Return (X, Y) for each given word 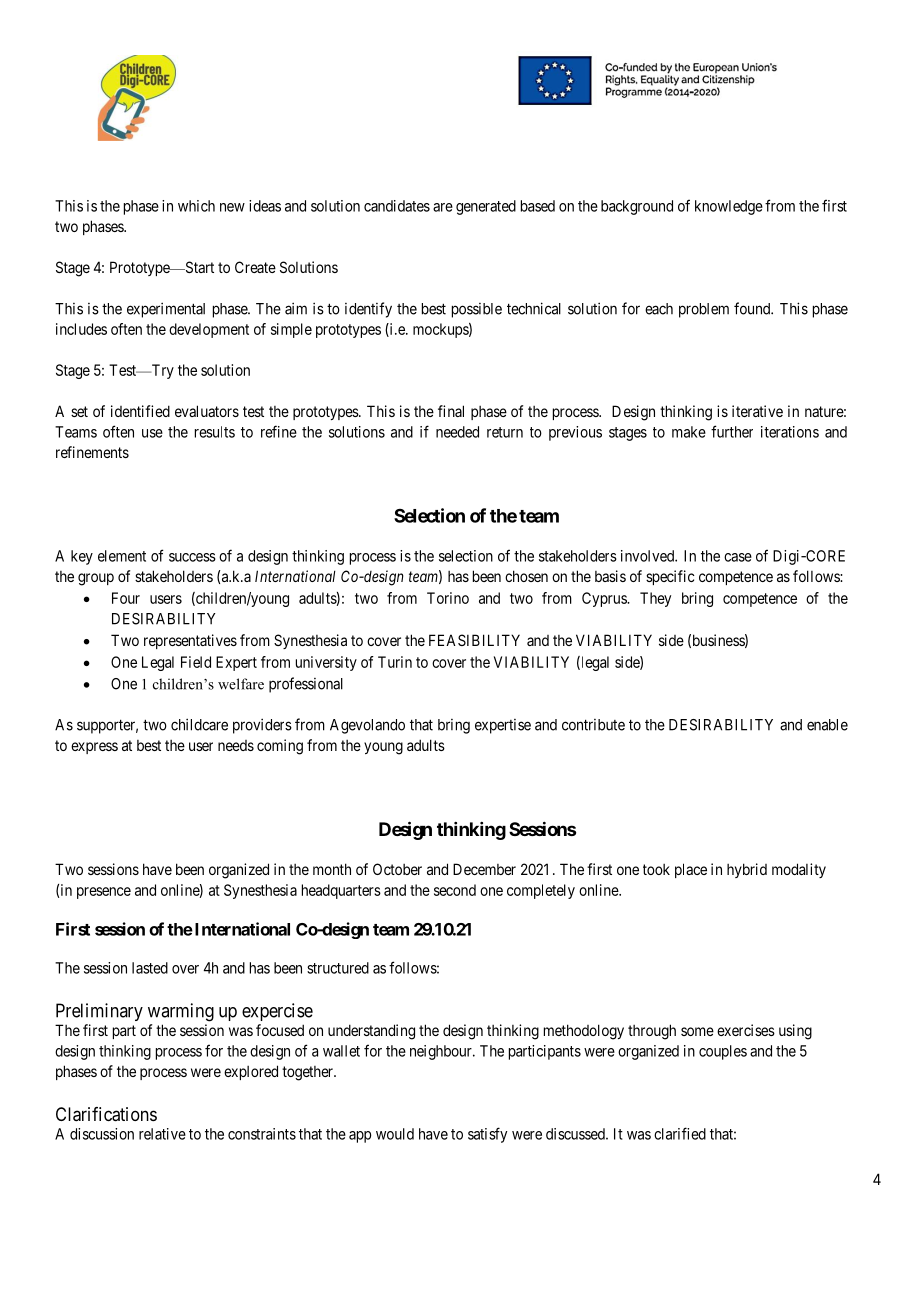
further (732, 431)
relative (162, 1134)
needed (457, 432)
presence (104, 893)
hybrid (747, 870)
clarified (680, 1133)
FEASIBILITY (474, 640)
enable (827, 725)
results (215, 432)
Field (196, 662)
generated (486, 207)
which (196, 206)
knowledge (729, 207)
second (455, 890)
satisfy (487, 1135)
